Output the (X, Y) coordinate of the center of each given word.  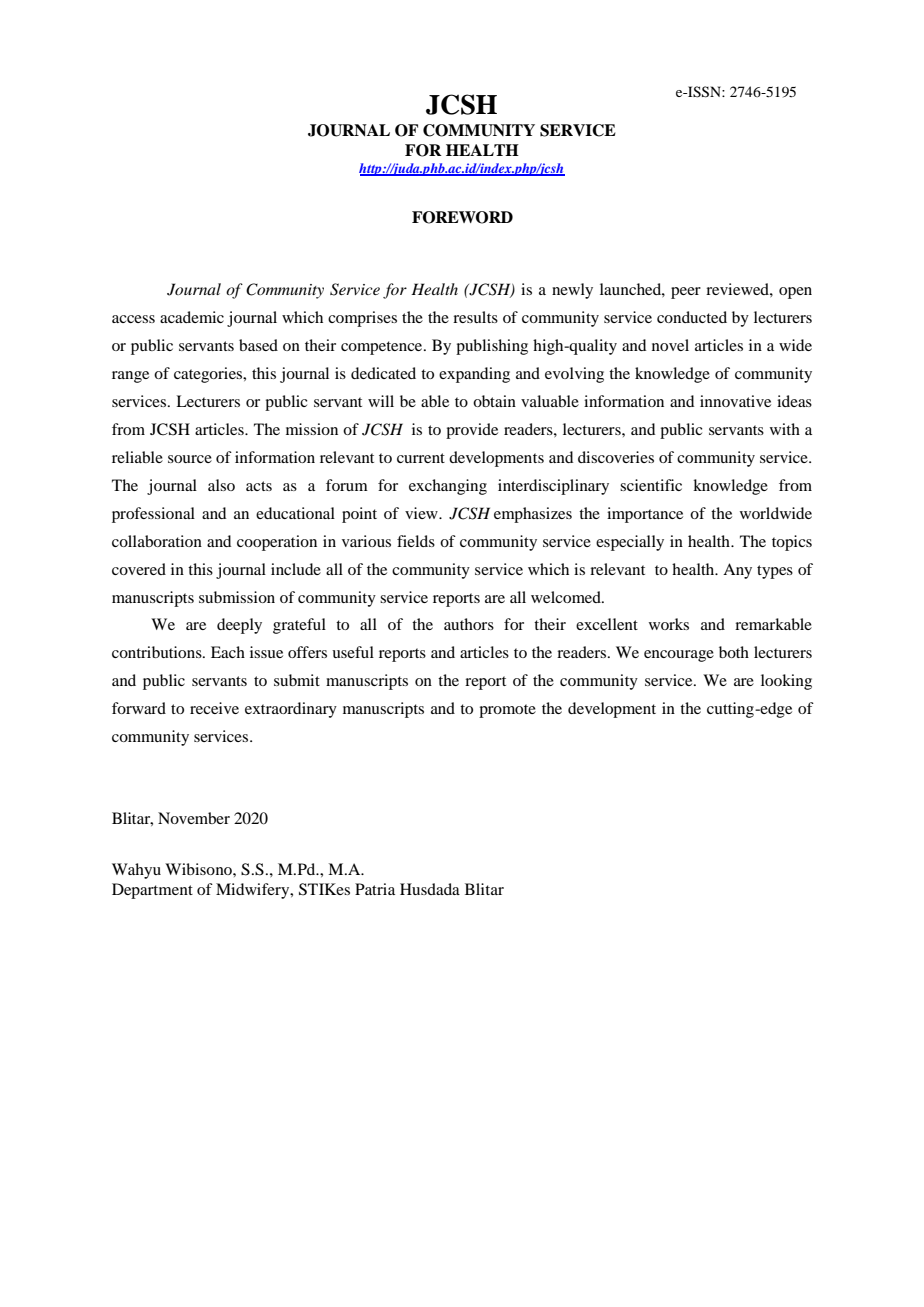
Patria (375, 889)
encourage (679, 656)
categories (209, 375)
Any (737, 571)
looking (786, 682)
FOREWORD (462, 217)
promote (507, 711)
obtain (494, 401)
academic (192, 317)
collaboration (157, 541)
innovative (735, 401)
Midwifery (254, 891)
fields (416, 541)
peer (686, 293)
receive (214, 708)
